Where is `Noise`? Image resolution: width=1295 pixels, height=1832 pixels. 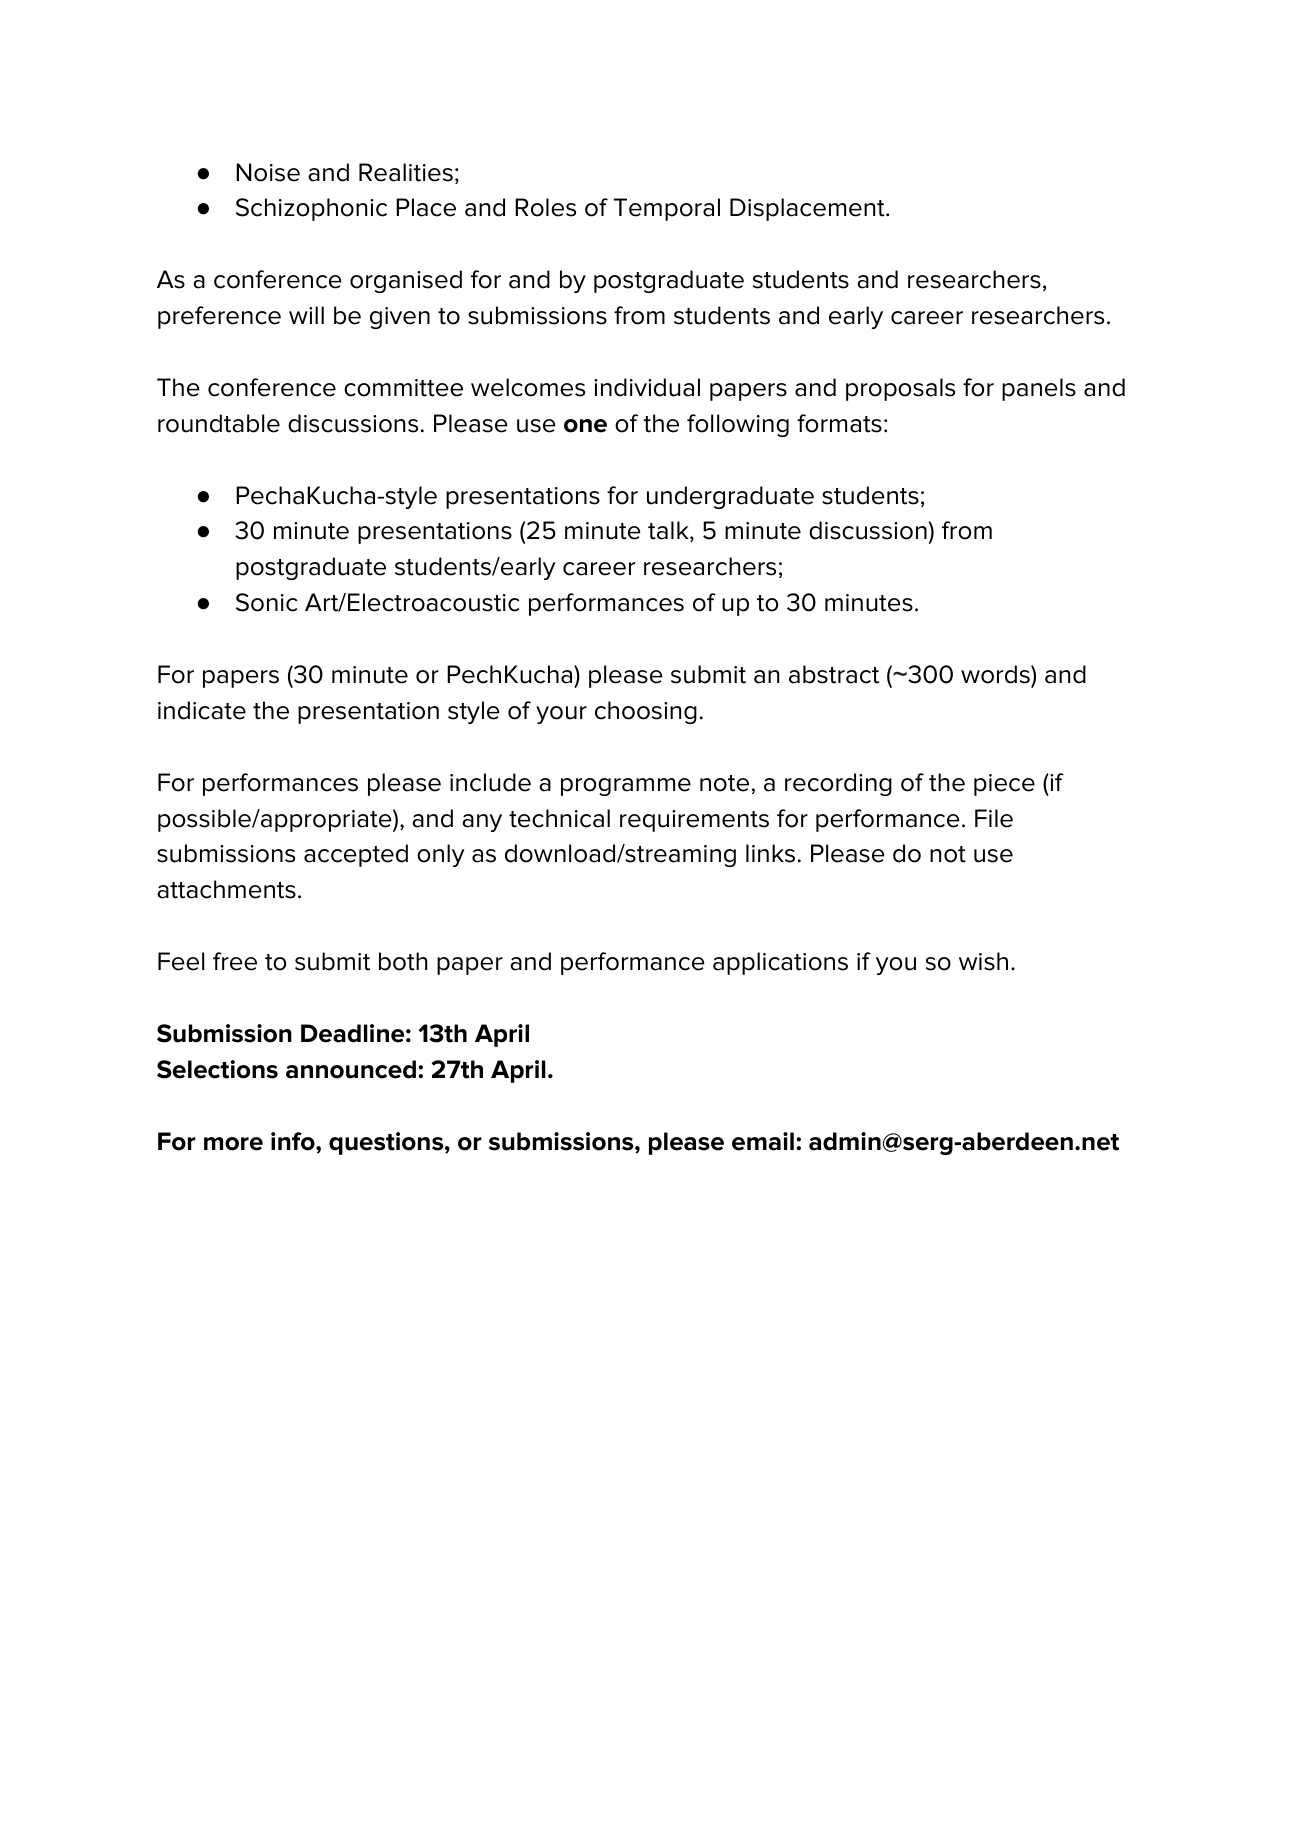
Noise is located at coordinates (268, 172).
